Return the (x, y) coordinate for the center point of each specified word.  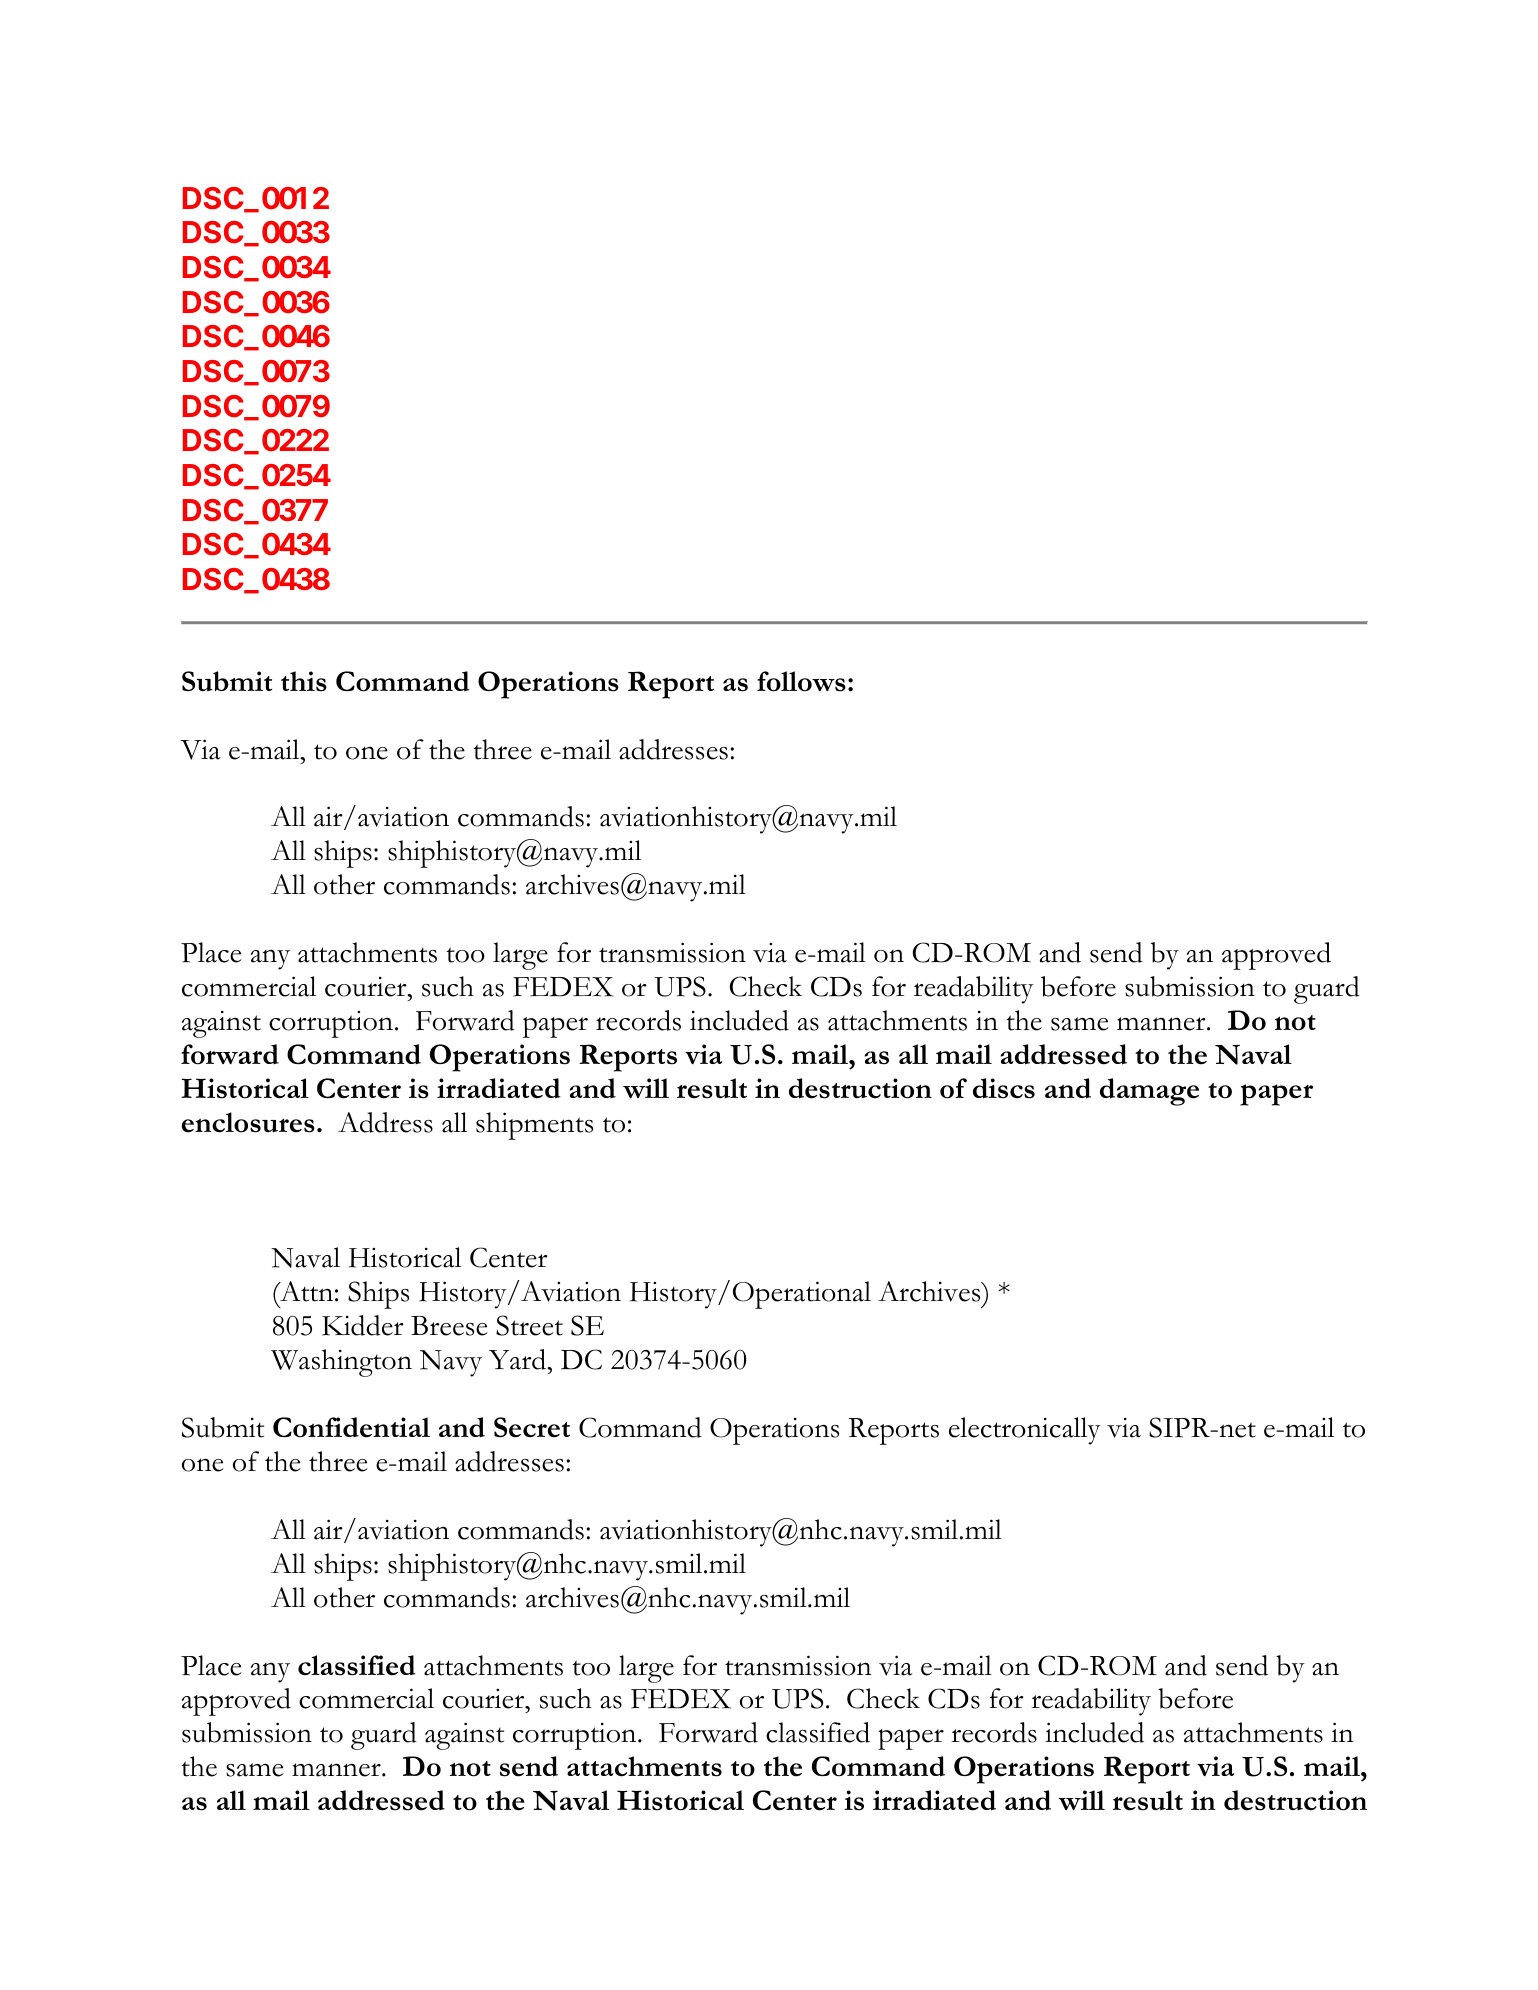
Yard (519, 1359)
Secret (532, 1427)
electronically (1025, 1431)
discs (1004, 1088)
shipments (534, 1126)
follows (801, 681)
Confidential (351, 1427)
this (304, 681)
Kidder (363, 1325)
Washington (341, 1363)
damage (1149, 1092)
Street (529, 1325)
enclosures (248, 1122)
